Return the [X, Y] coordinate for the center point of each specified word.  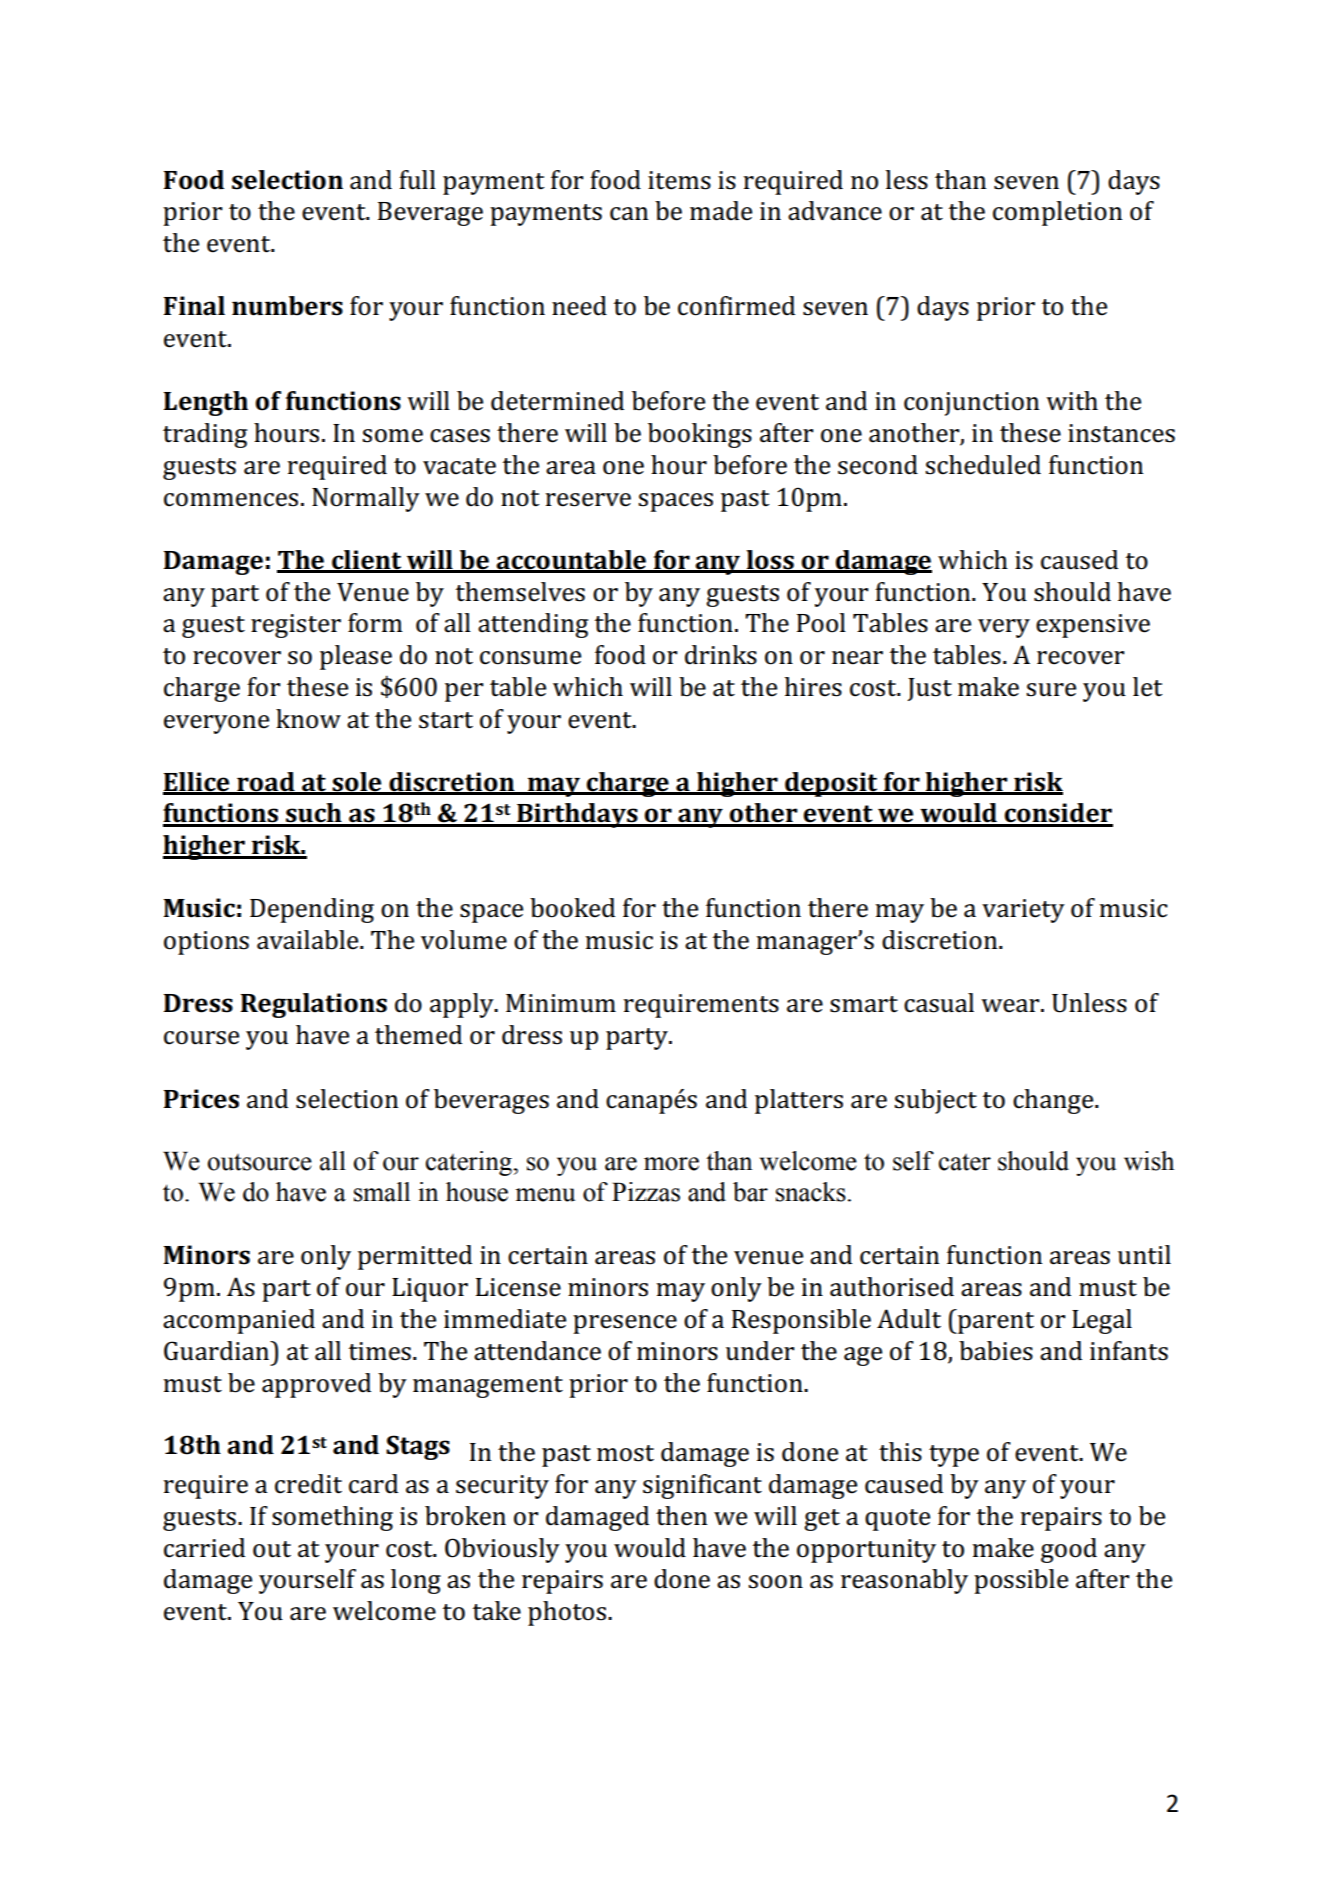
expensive [1093, 626]
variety [1023, 911]
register [296, 626]
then [681, 1516]
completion [1057, 213]
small [382, 1192]
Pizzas [646, 1192]
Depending [312, 910]
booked [572, 908]
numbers [287, 306]
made [721, 211]
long [416, 1581]
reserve [588, 500]
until [1144, 1255]
